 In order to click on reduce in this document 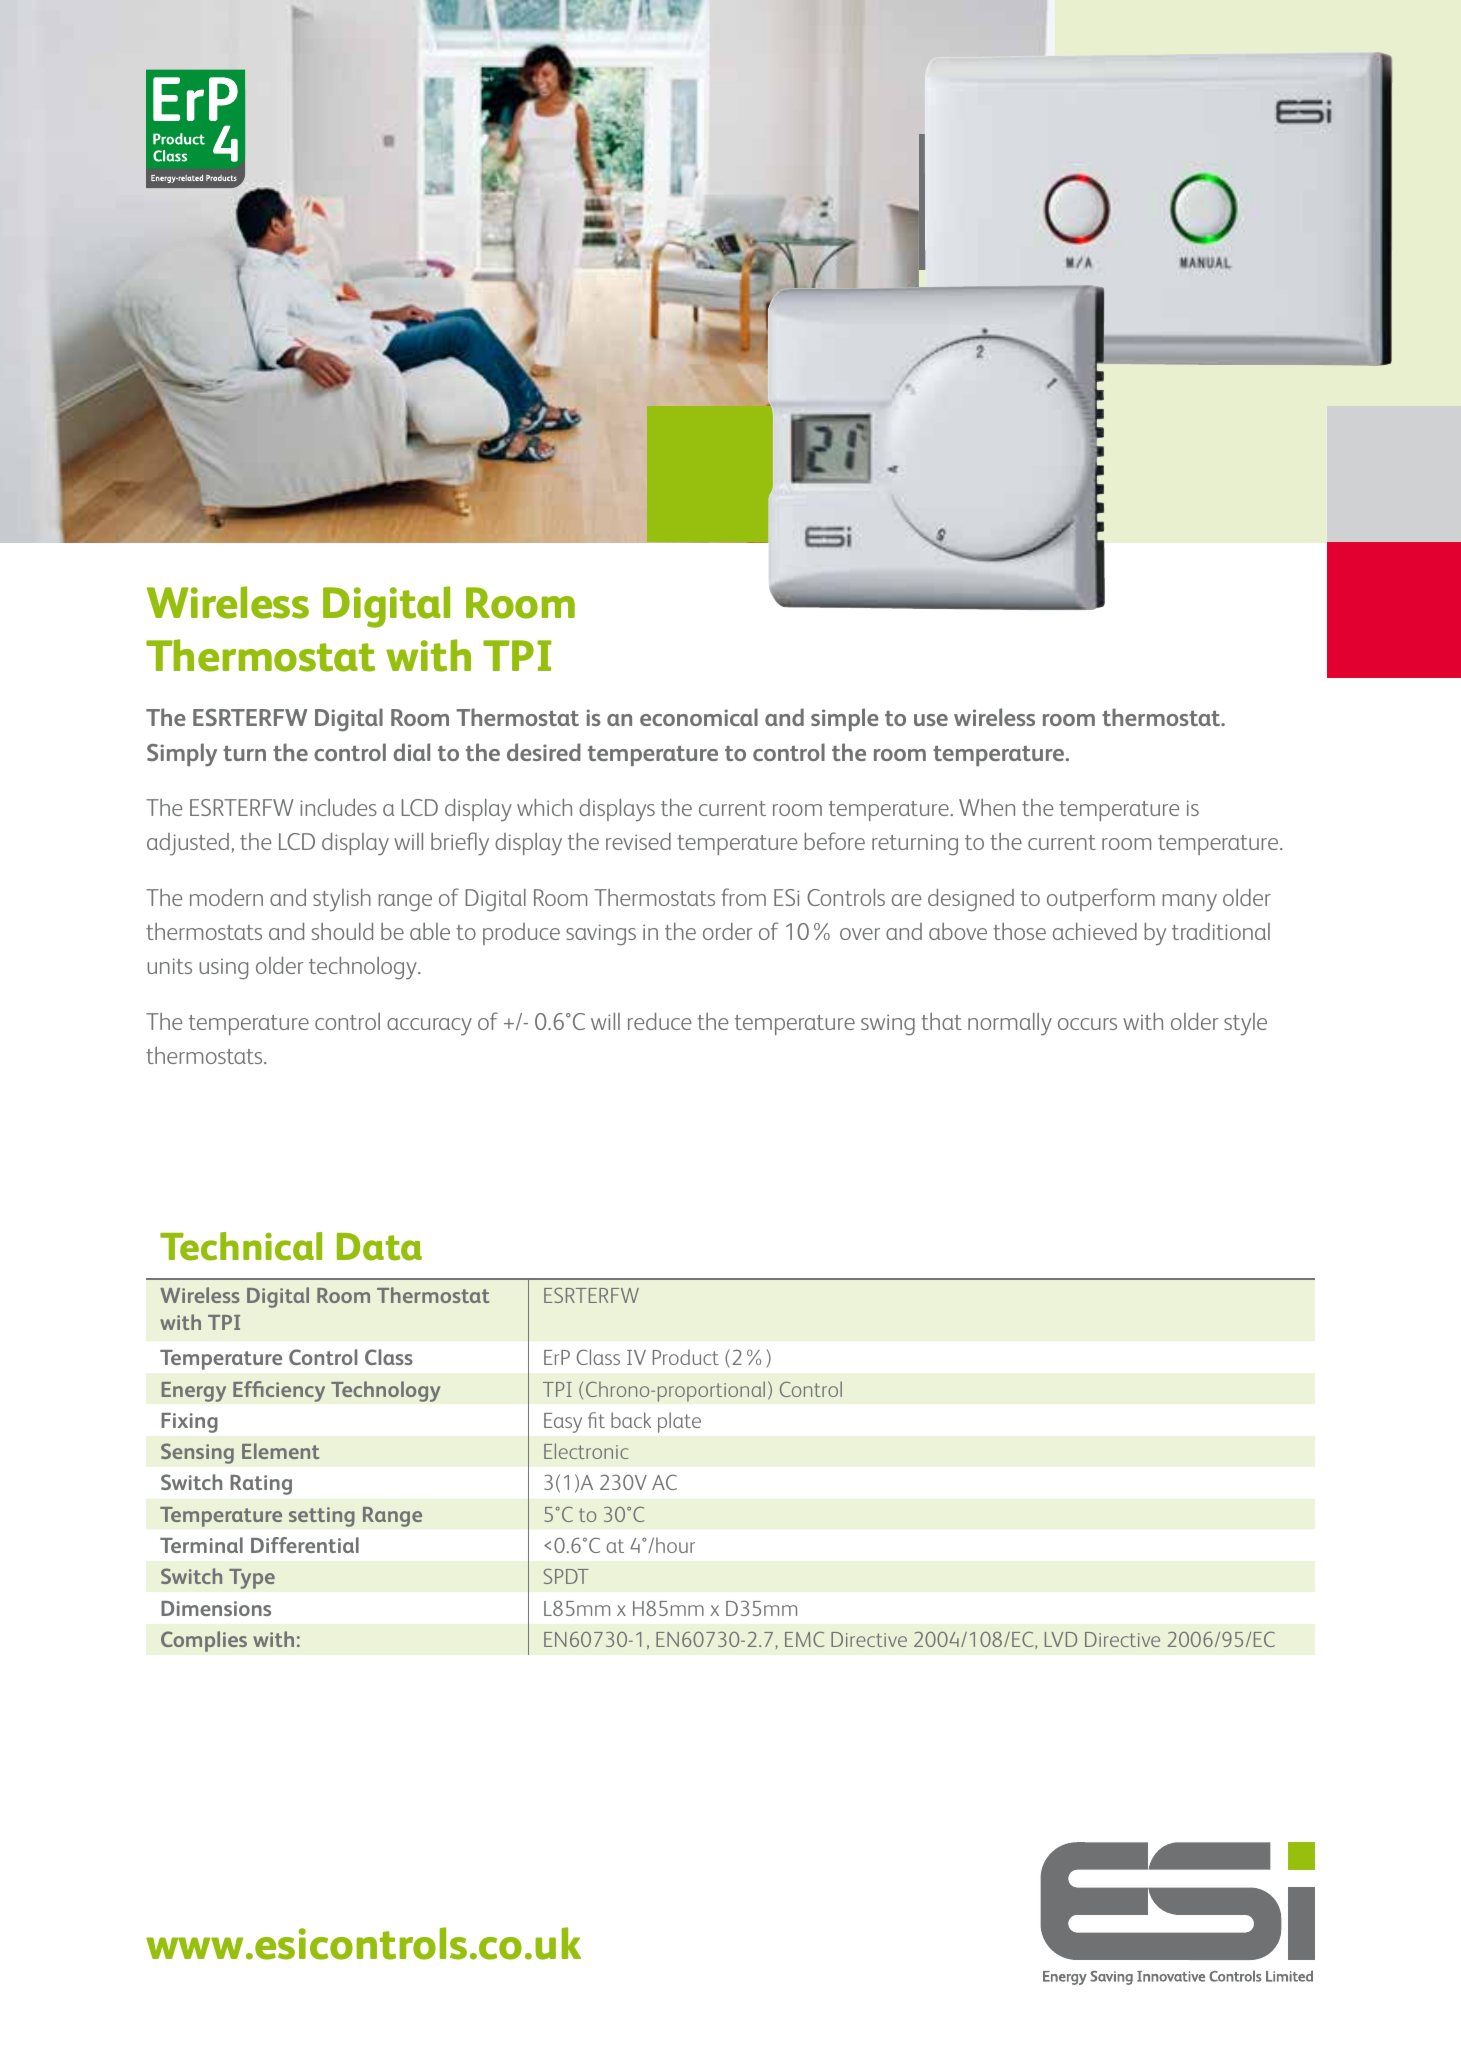, I will do `click(659, 1021)`.
